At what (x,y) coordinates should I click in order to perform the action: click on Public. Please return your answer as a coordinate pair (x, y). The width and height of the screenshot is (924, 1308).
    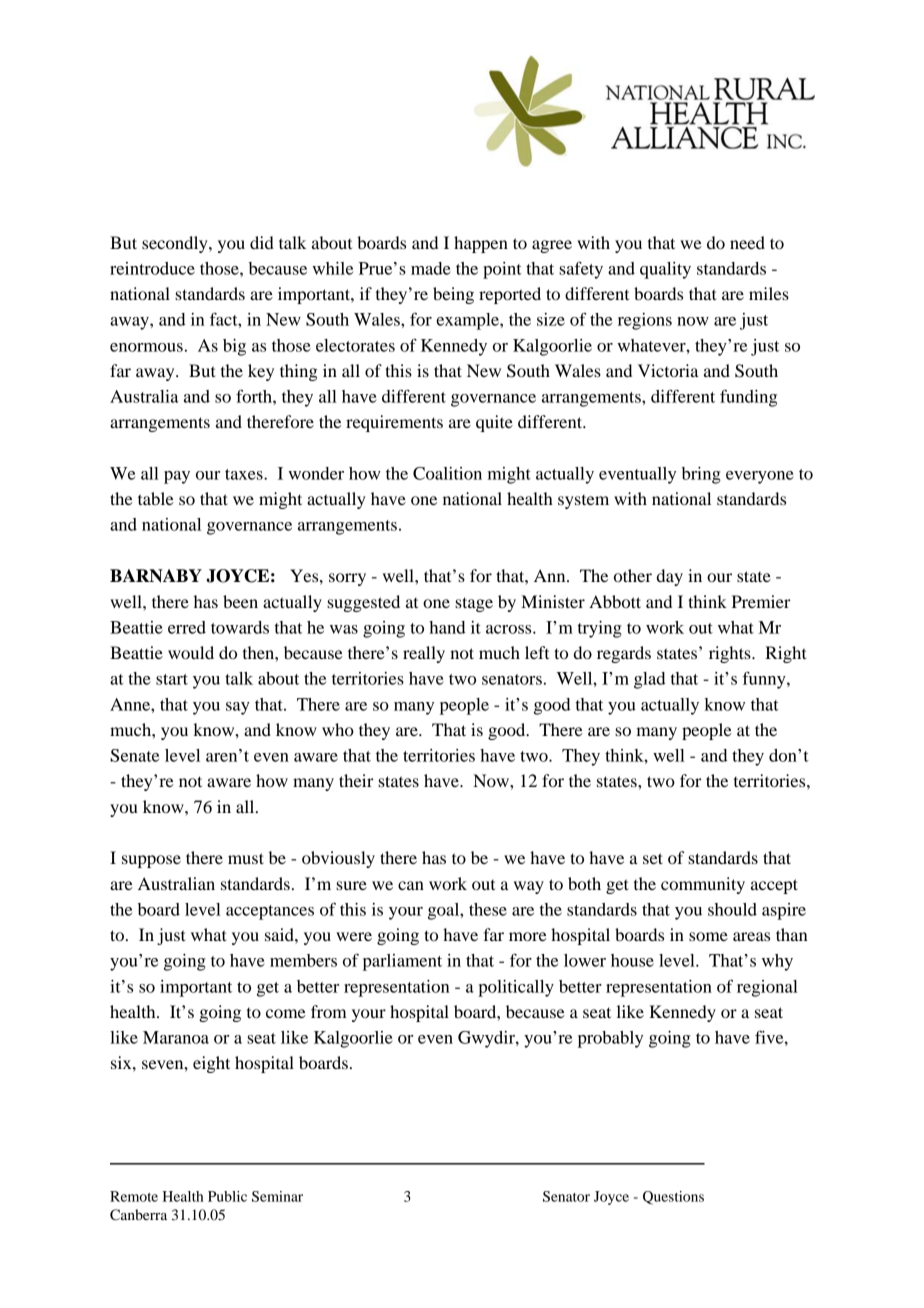
    Looking at the image, I should click on (227, 1196).
